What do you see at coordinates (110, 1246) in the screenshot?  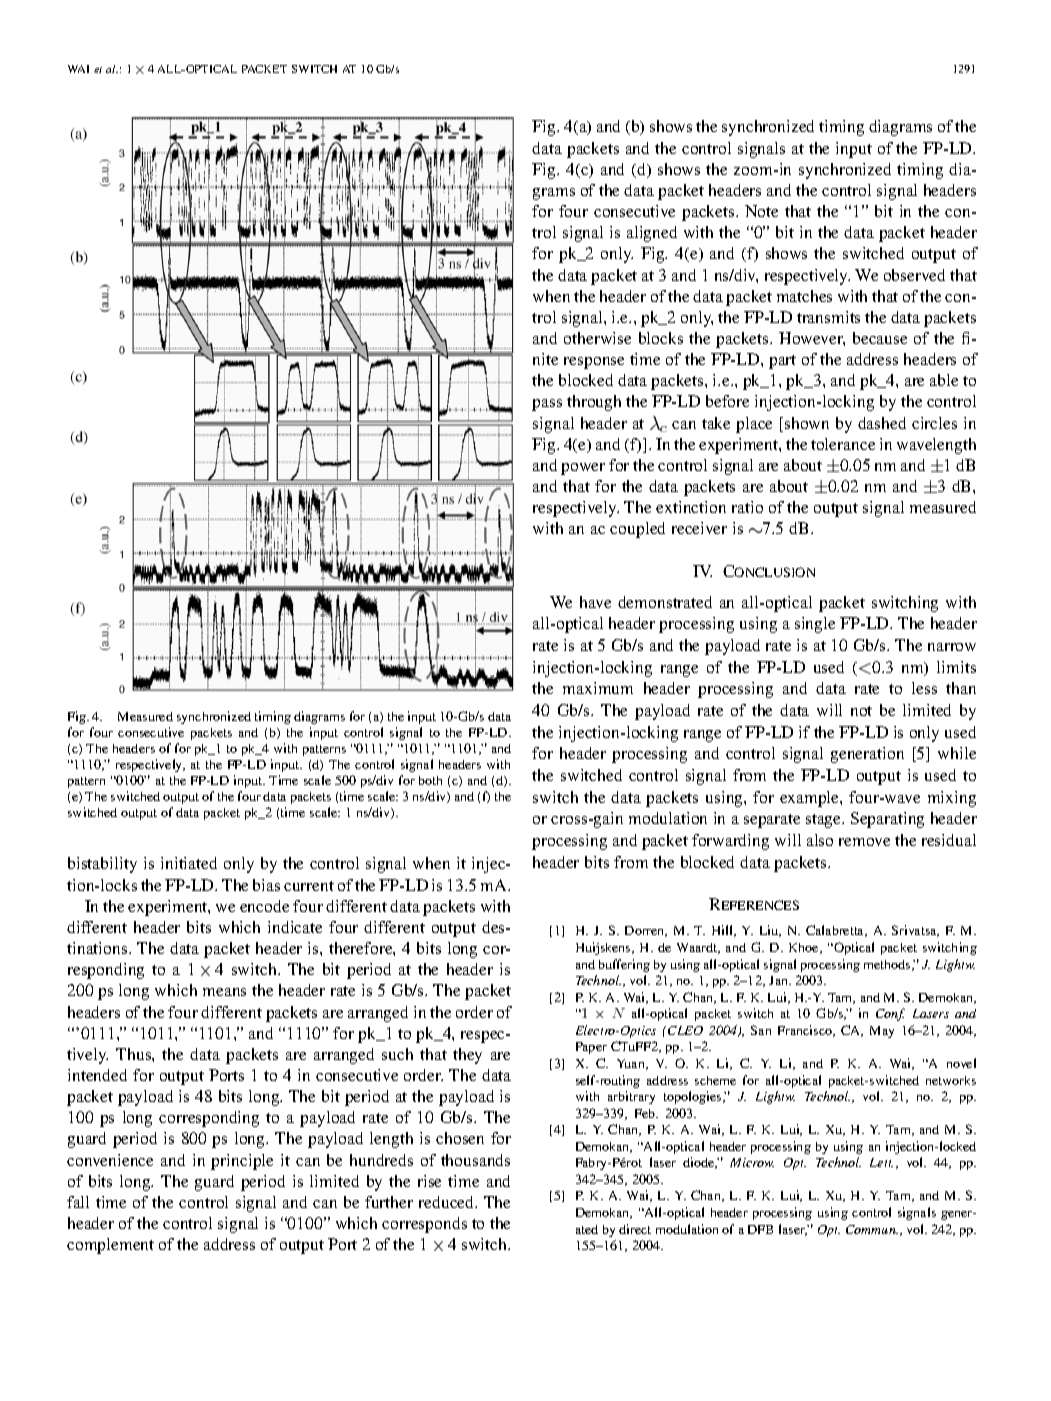 I see `complement` at bounding box center [110, 1246].
